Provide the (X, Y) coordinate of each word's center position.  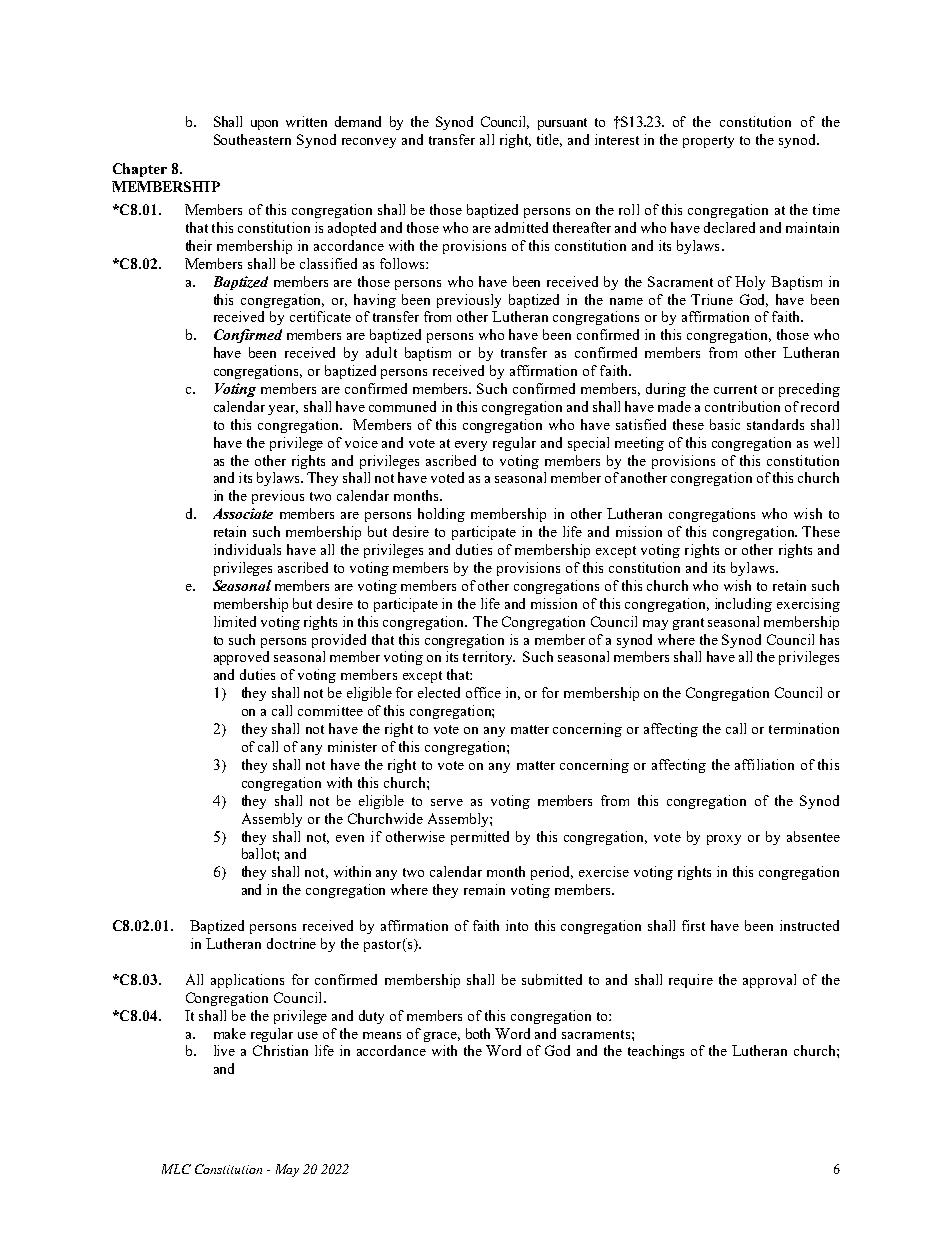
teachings (656, 1052)
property (708, 142)
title (549, 140)
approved (241, 658)
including (743, 605)
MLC (176, 1169)
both (478, 1033)
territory (489, 658)
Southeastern (252, 139)
